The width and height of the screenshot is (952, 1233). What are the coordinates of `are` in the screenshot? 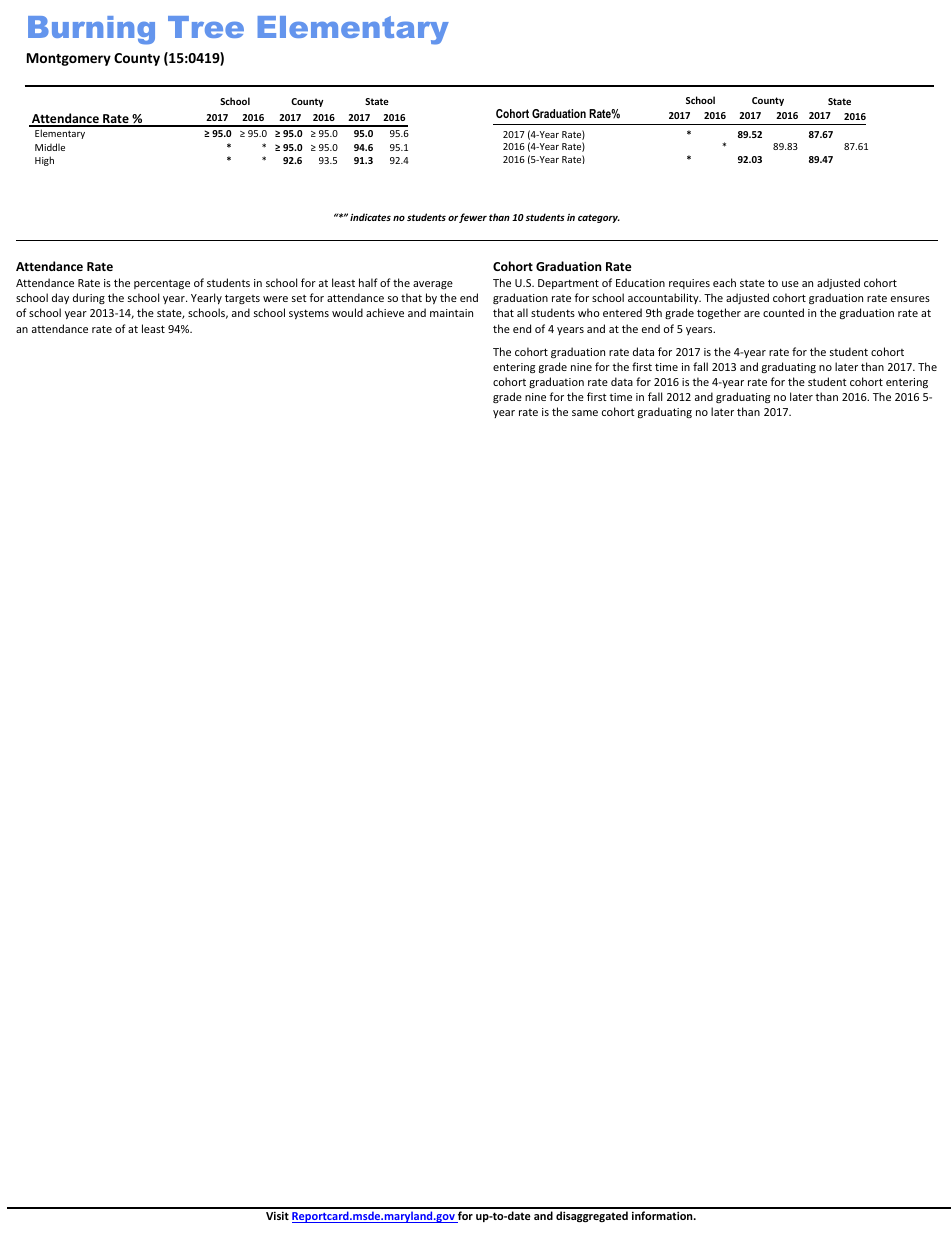 It's located at (752, 314).
